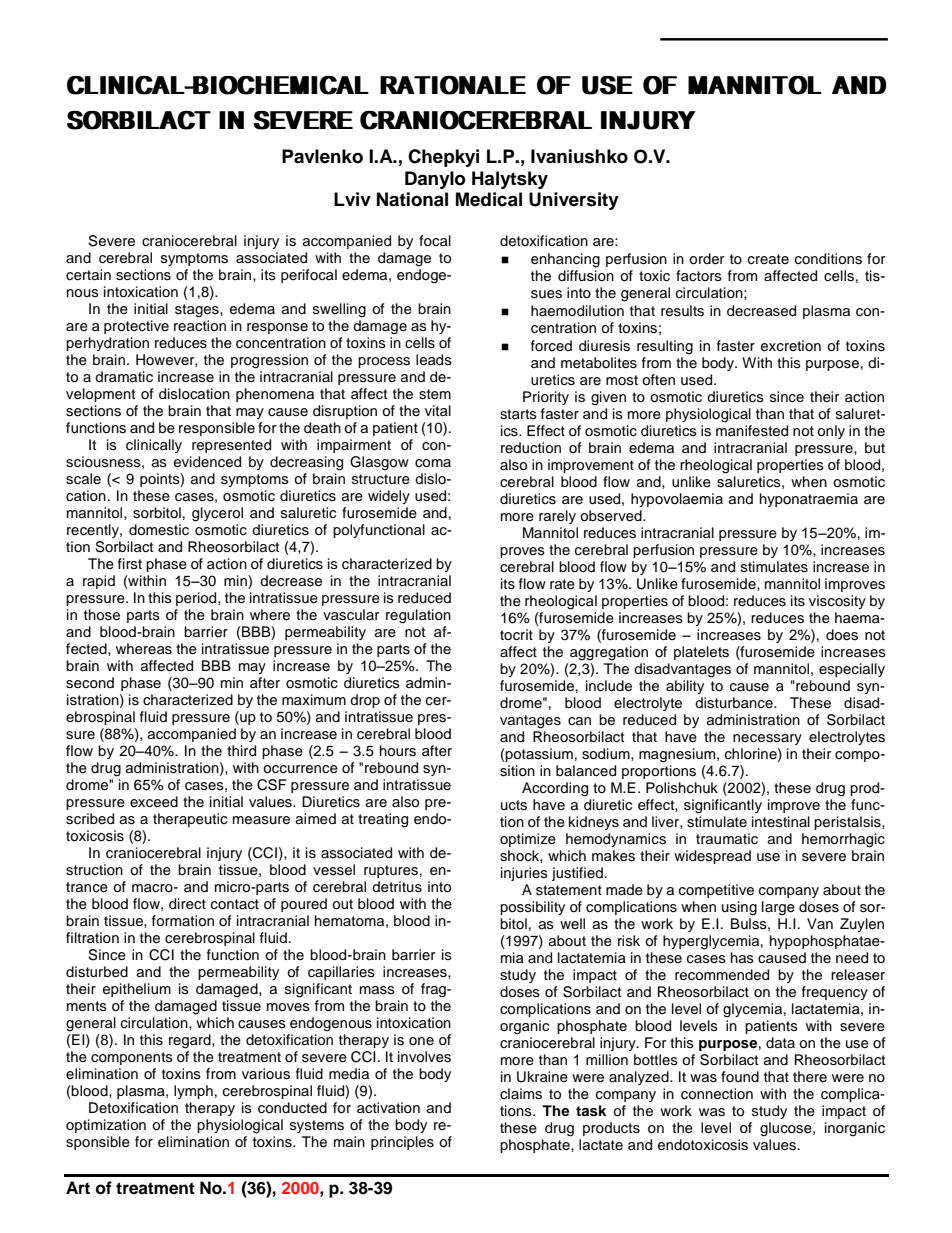 The width and height of the document is (952, 1233). I want to click on coma, so click(433, 463).
